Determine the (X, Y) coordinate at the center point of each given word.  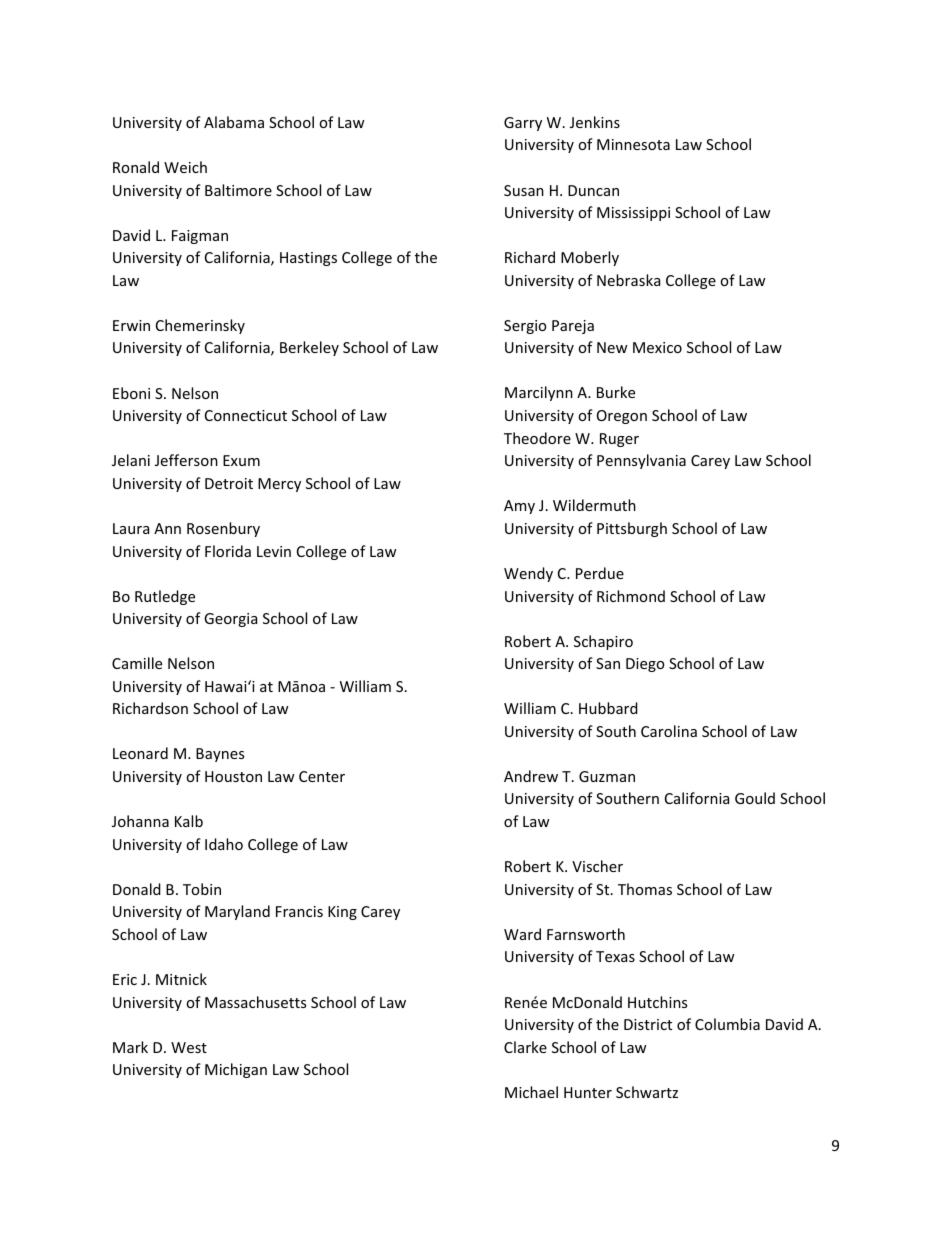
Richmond (631, 596)
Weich (185, 167)
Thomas (645, 889)
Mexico (657, 347)
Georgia (230, 620)
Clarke (525, 1047)
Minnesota (633, 144)
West (189, 1047)
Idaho (224, 844)
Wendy (528, 574)
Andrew (531, 776)
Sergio (525, 327)
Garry (523, 124)
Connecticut (246, 415)
